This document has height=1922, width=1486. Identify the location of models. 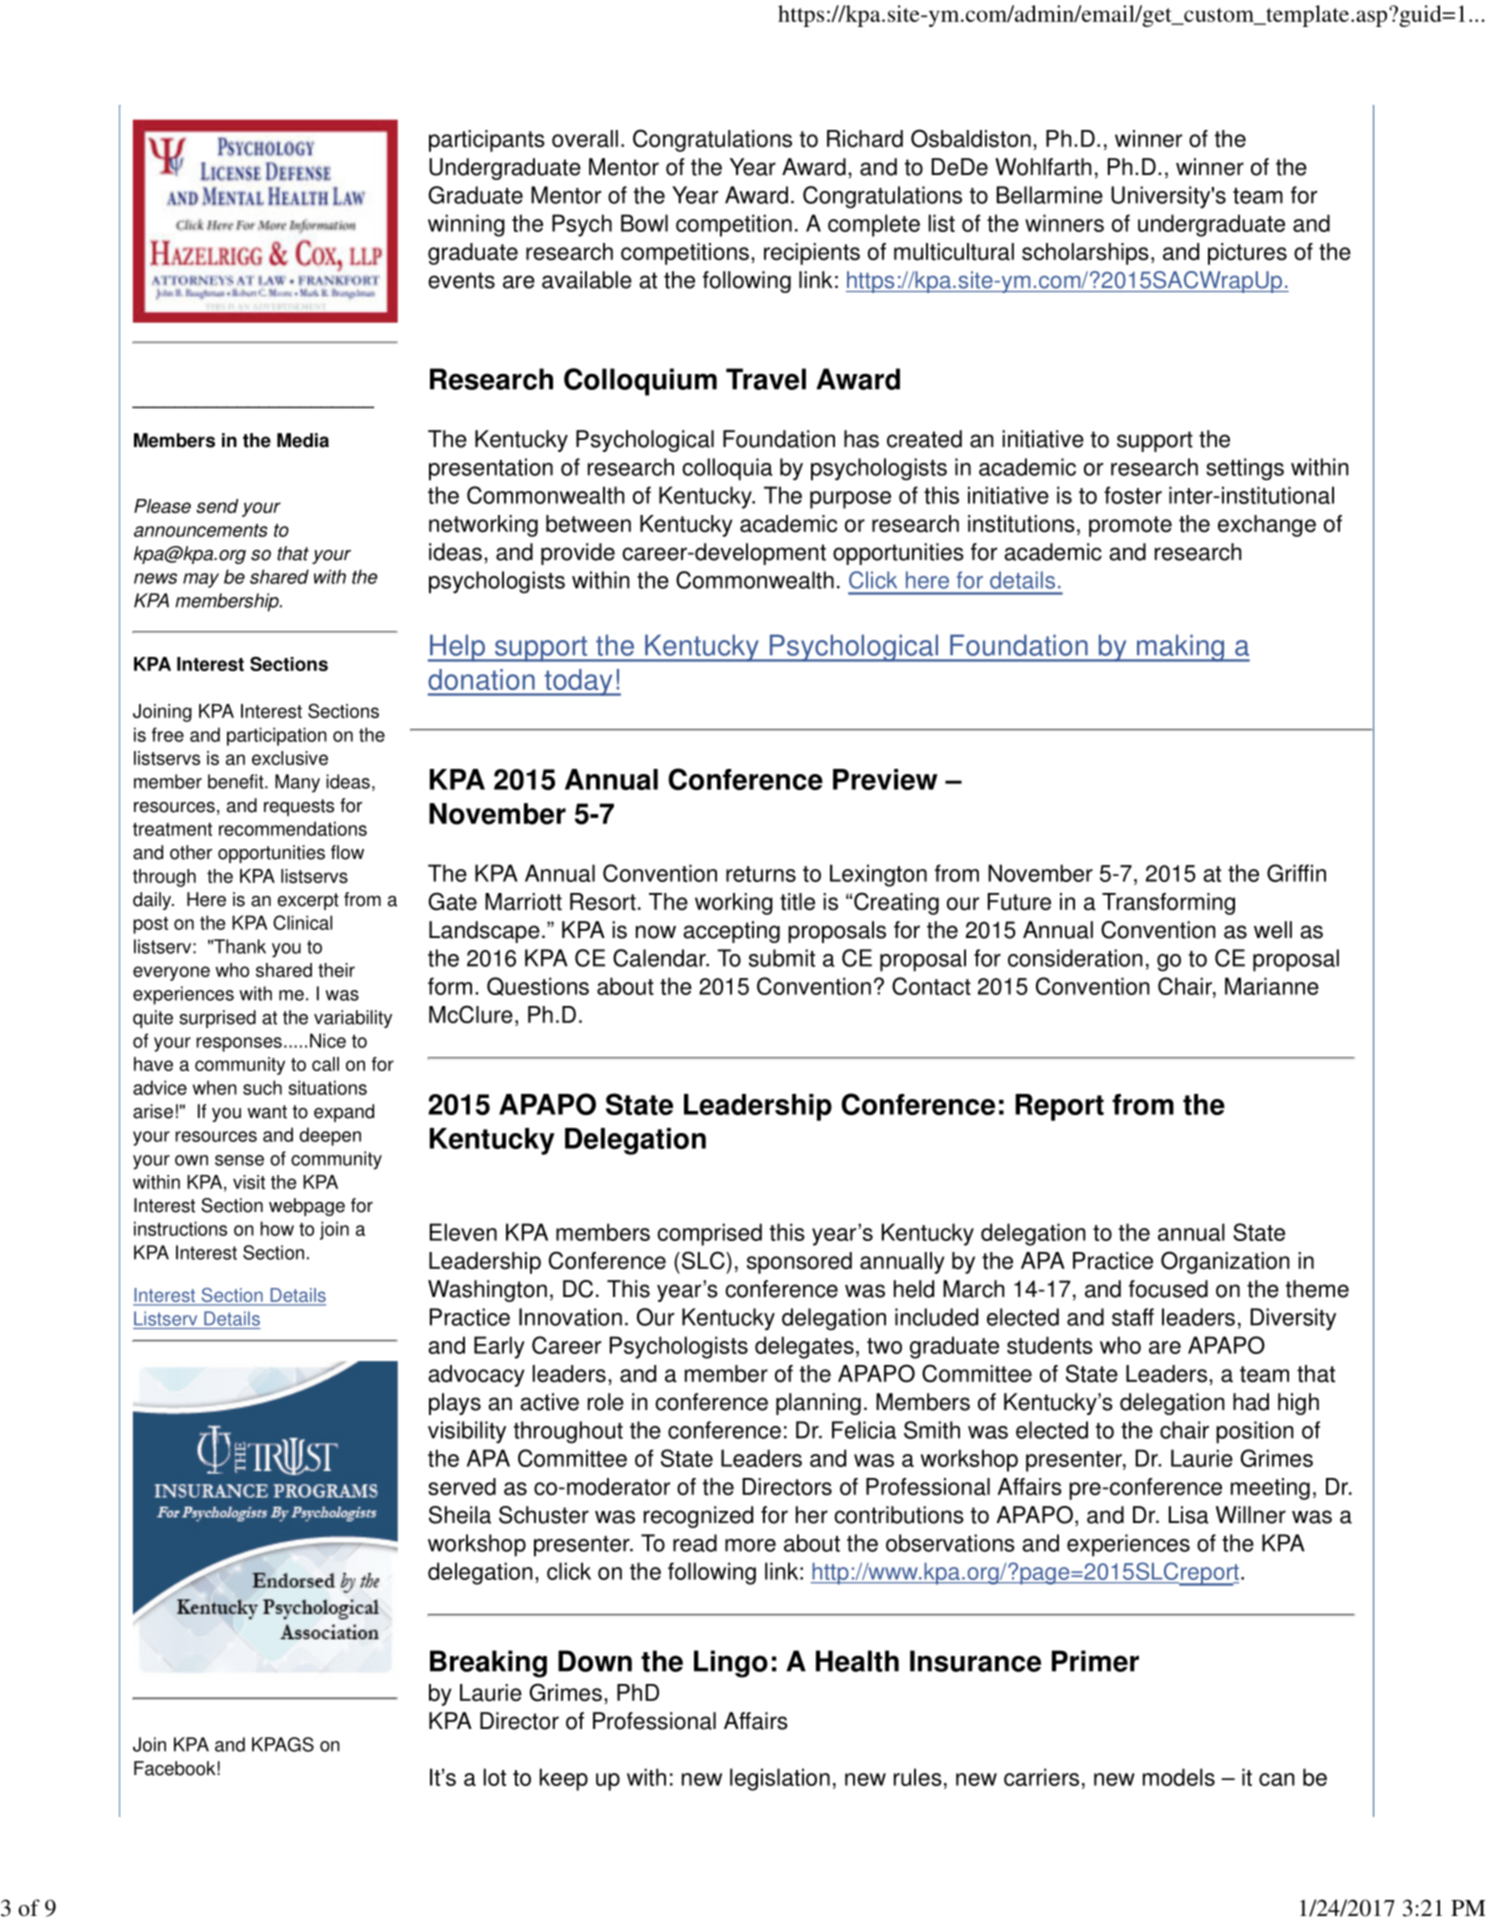
(1179, 1777).
